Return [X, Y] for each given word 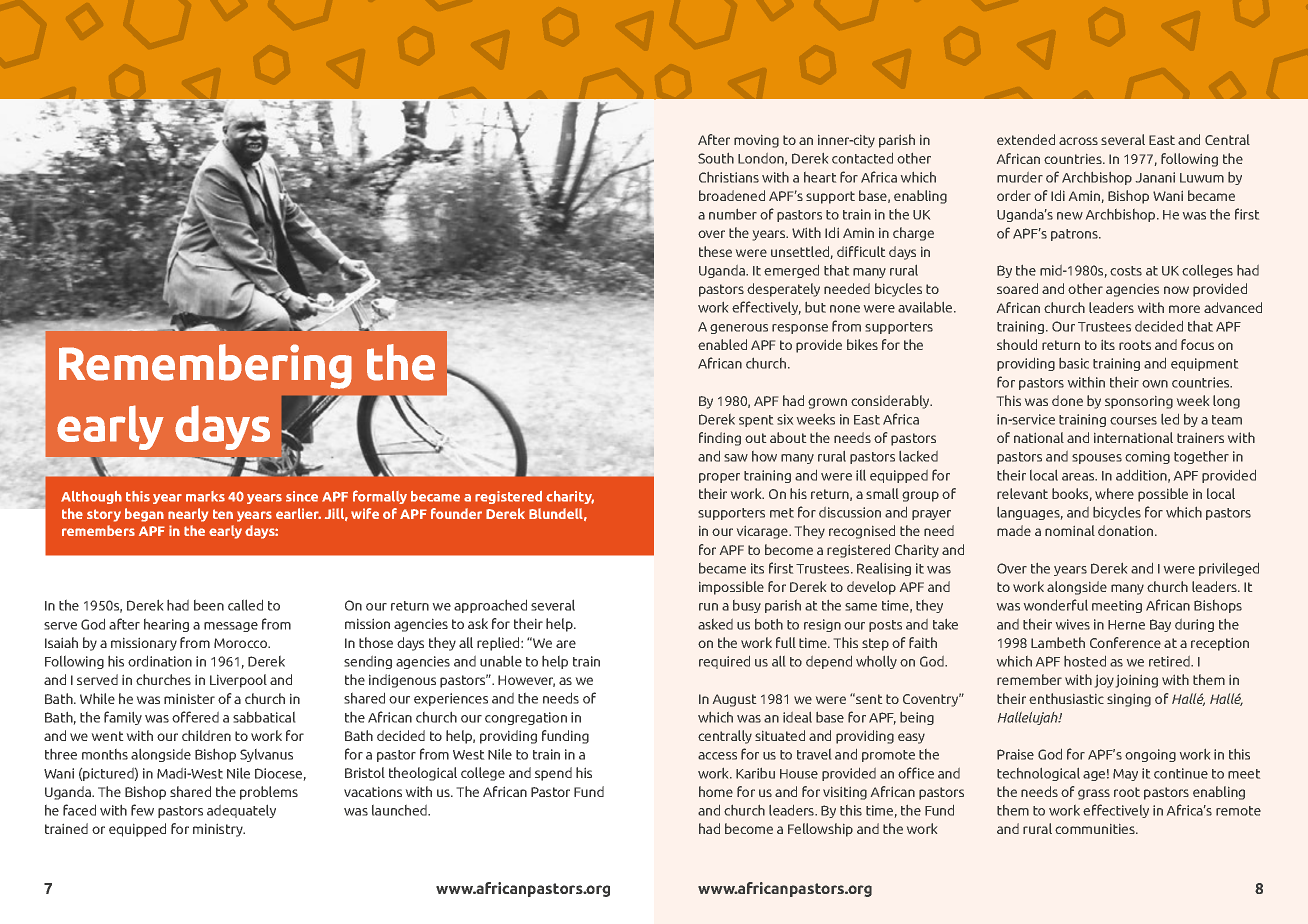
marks [205, 496]
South [716, 158]
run [708, 607]
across [1078, 141]
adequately [241, 811]
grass [1094, 794]
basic [1074, 363]
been [209, 605]
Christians [729, 177]
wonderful [1056, 605]
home [716, 791]
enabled [722, 344]
